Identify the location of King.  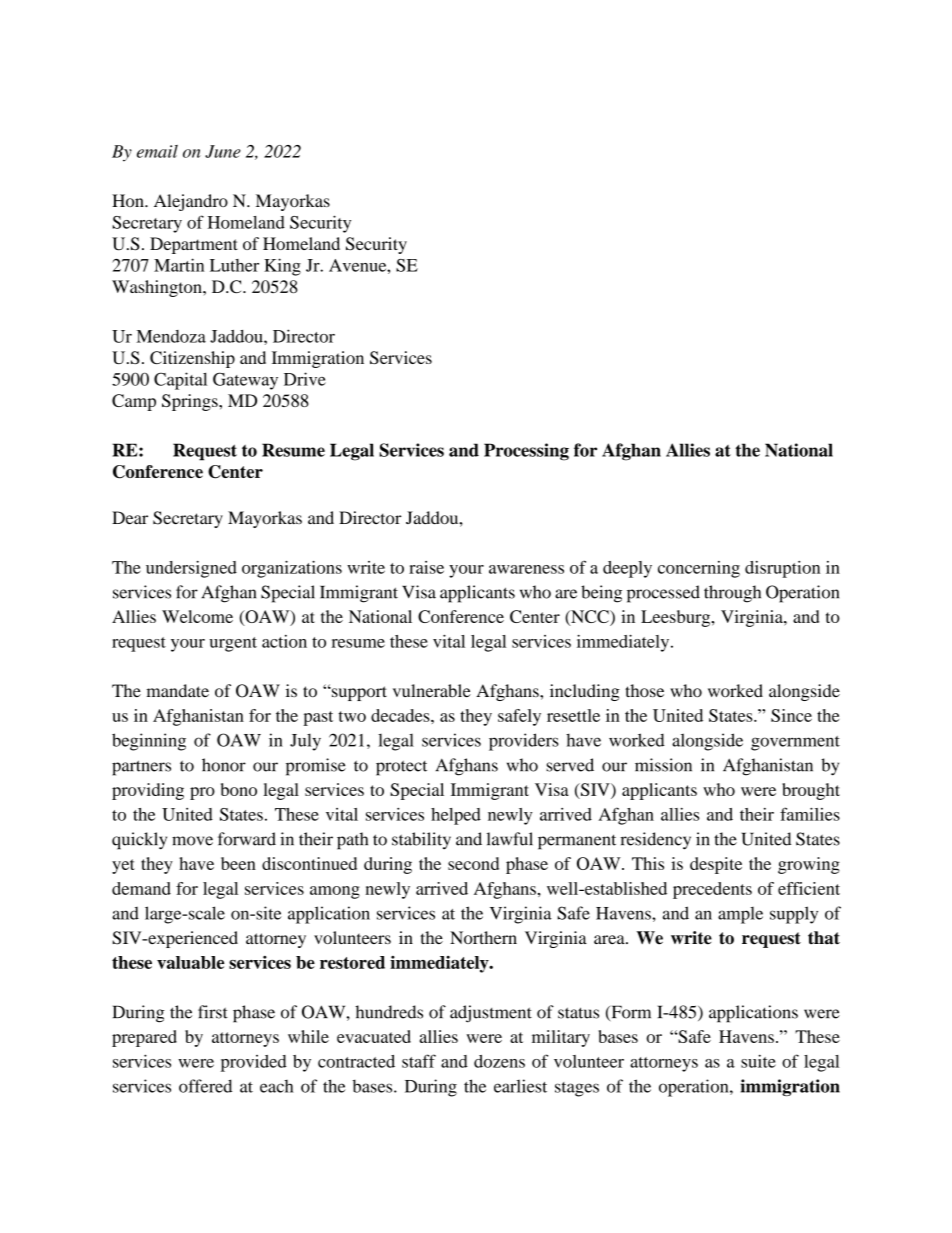
(282, 267).
